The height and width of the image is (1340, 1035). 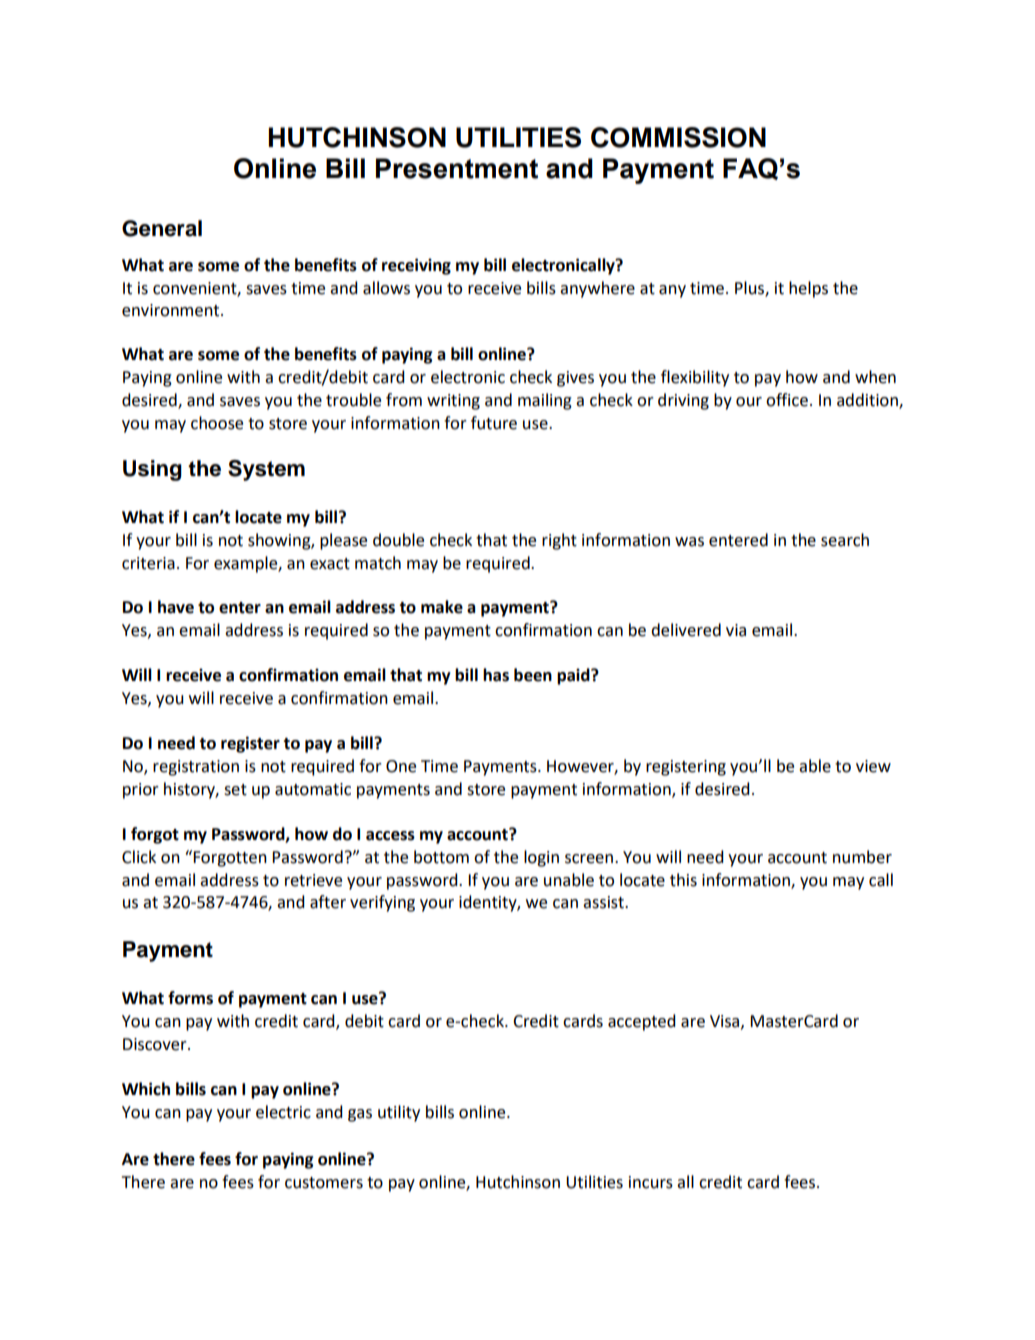 What do you see at coordinates (162, 228) in the image?
I see `General` at bounding box center [162, 228].
